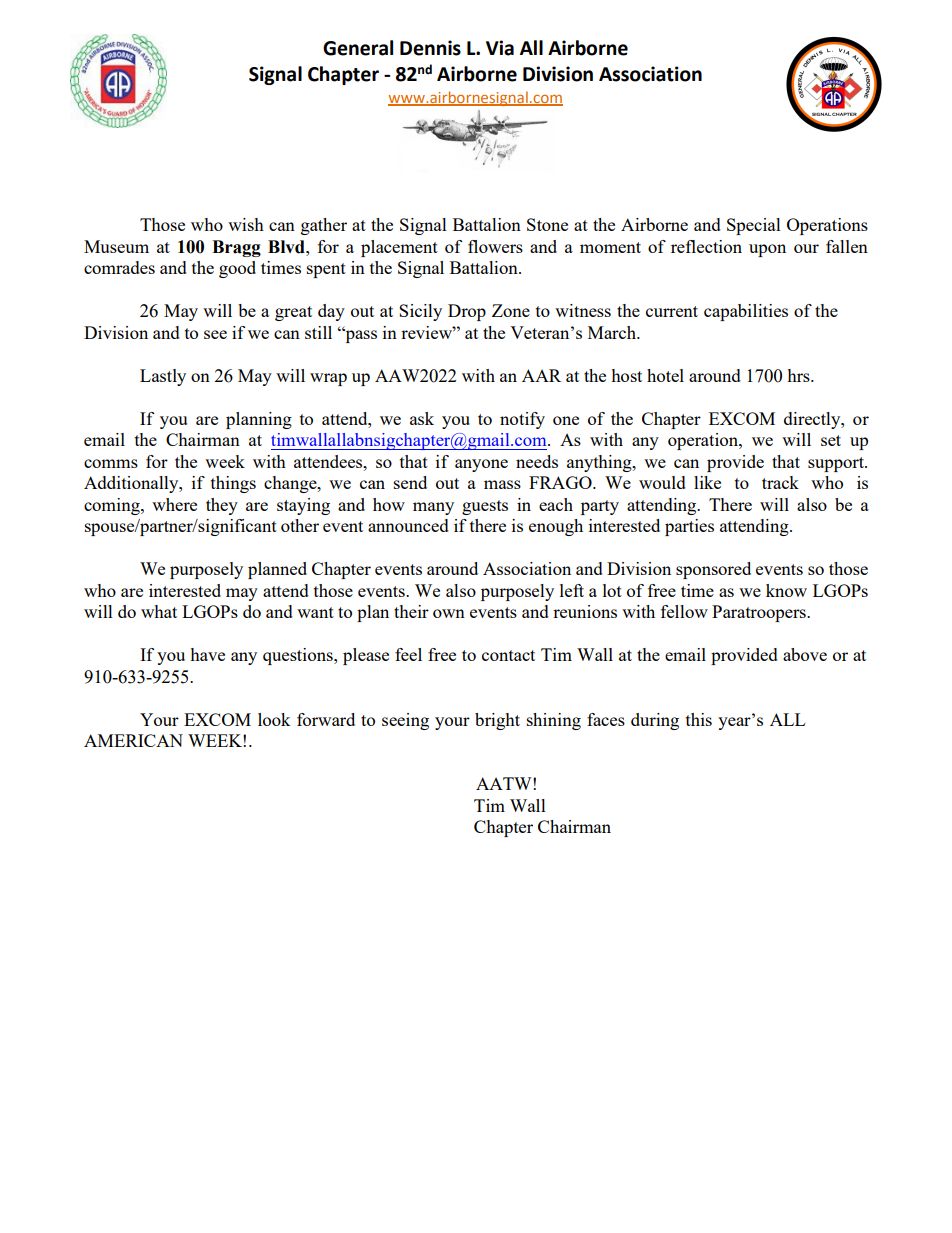  I want to click on sponsored, so click(713, 570).
